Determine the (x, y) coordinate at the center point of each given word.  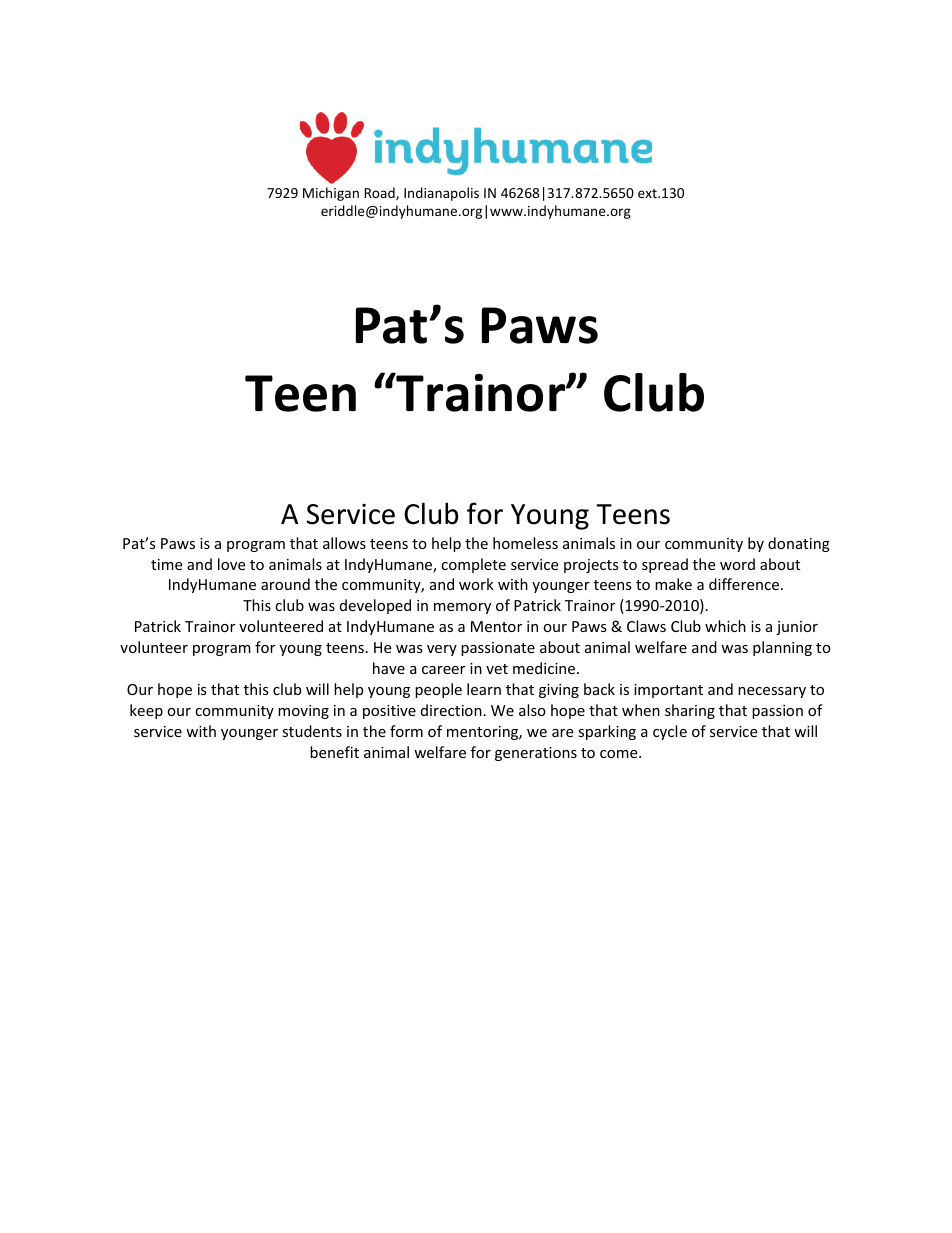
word (737, 564)
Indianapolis (441, 194)
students (312, 731)
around (285, 584)
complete (473, 565)
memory (462, 608)
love (231, 564)
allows (344, 543)
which (725, 626)
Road (380, 193)
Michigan (331, 194)
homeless (525, 543)
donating (799, 544)
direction (451, 710)
